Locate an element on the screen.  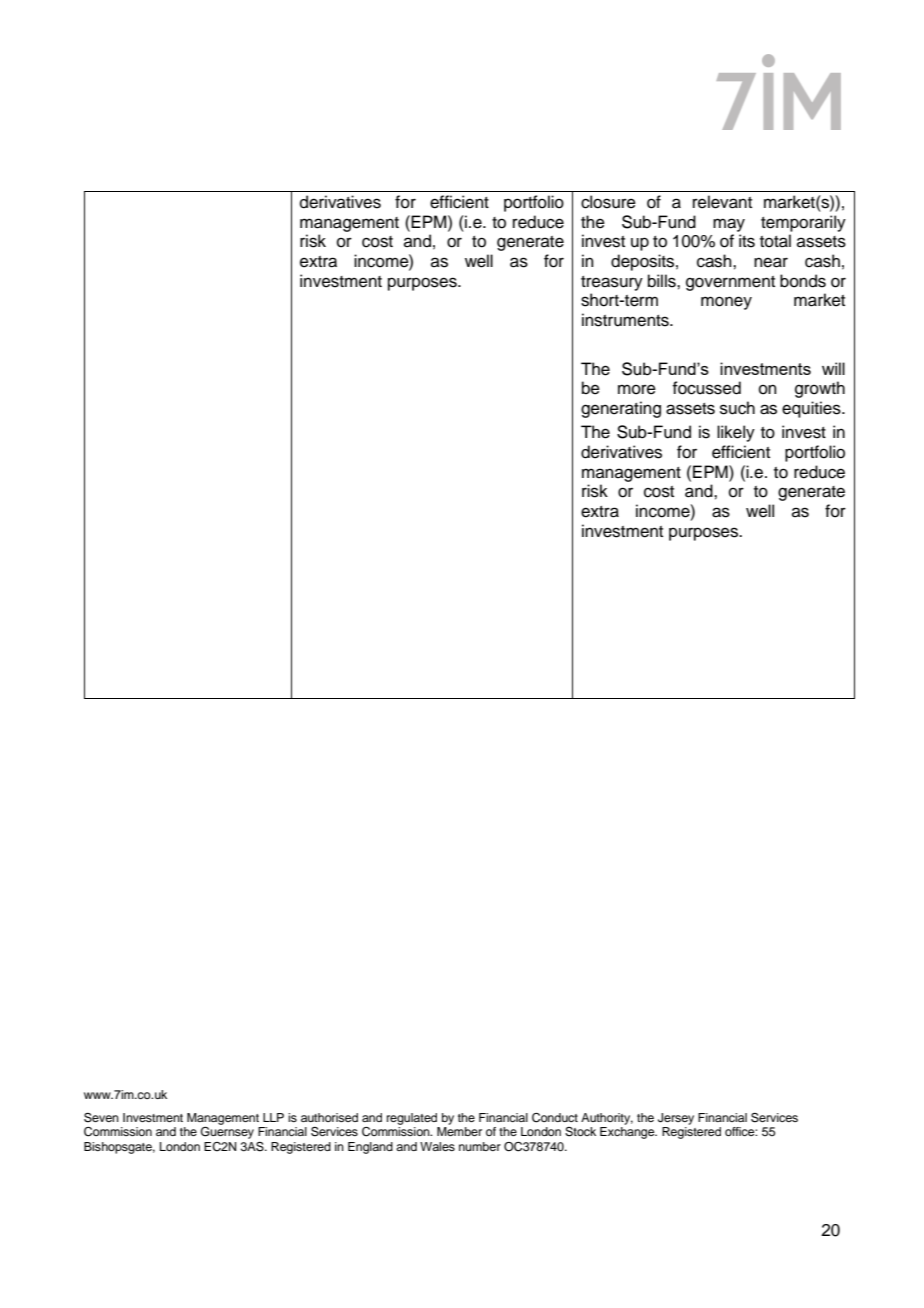
treasury is located at coordinates (612, 283).
